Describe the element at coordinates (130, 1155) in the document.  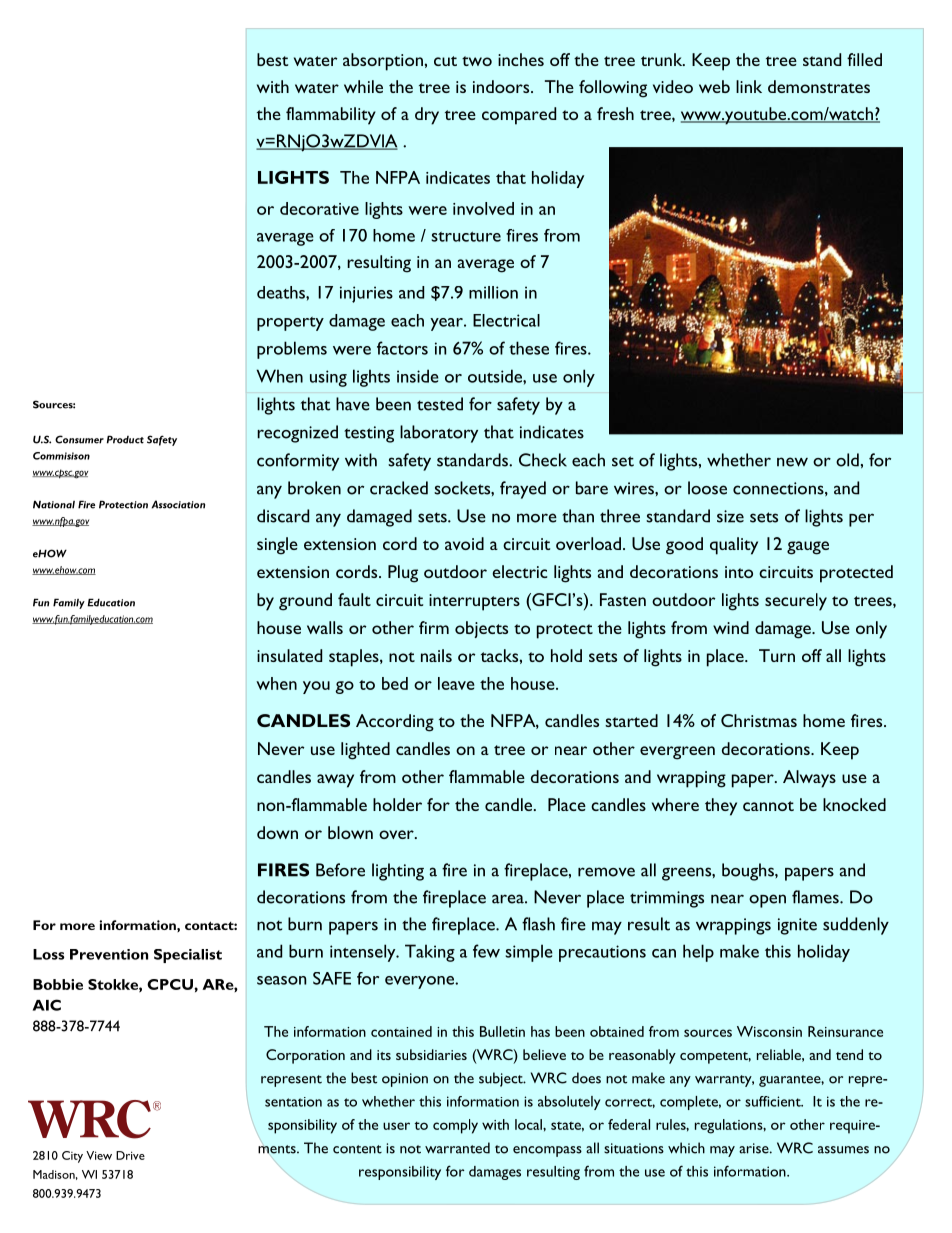
I see `Drive` at that location.
